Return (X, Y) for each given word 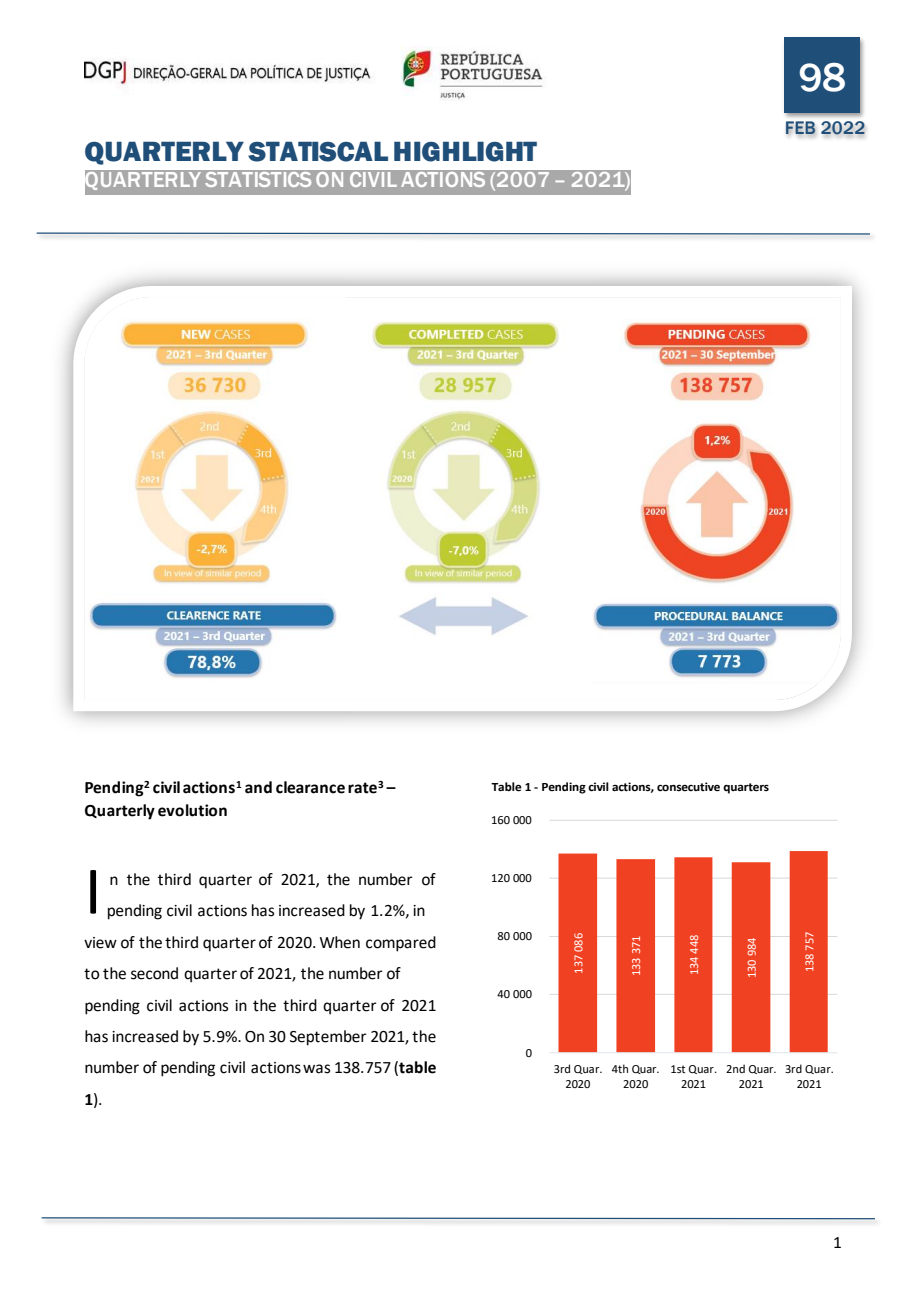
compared (401, 944)
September (328, 1038)
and (258, 787)
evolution (192, 810)
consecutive (688, 787)
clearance (310, 787)
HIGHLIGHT (465, 152)
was (316, 1069)
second (154, 973)
